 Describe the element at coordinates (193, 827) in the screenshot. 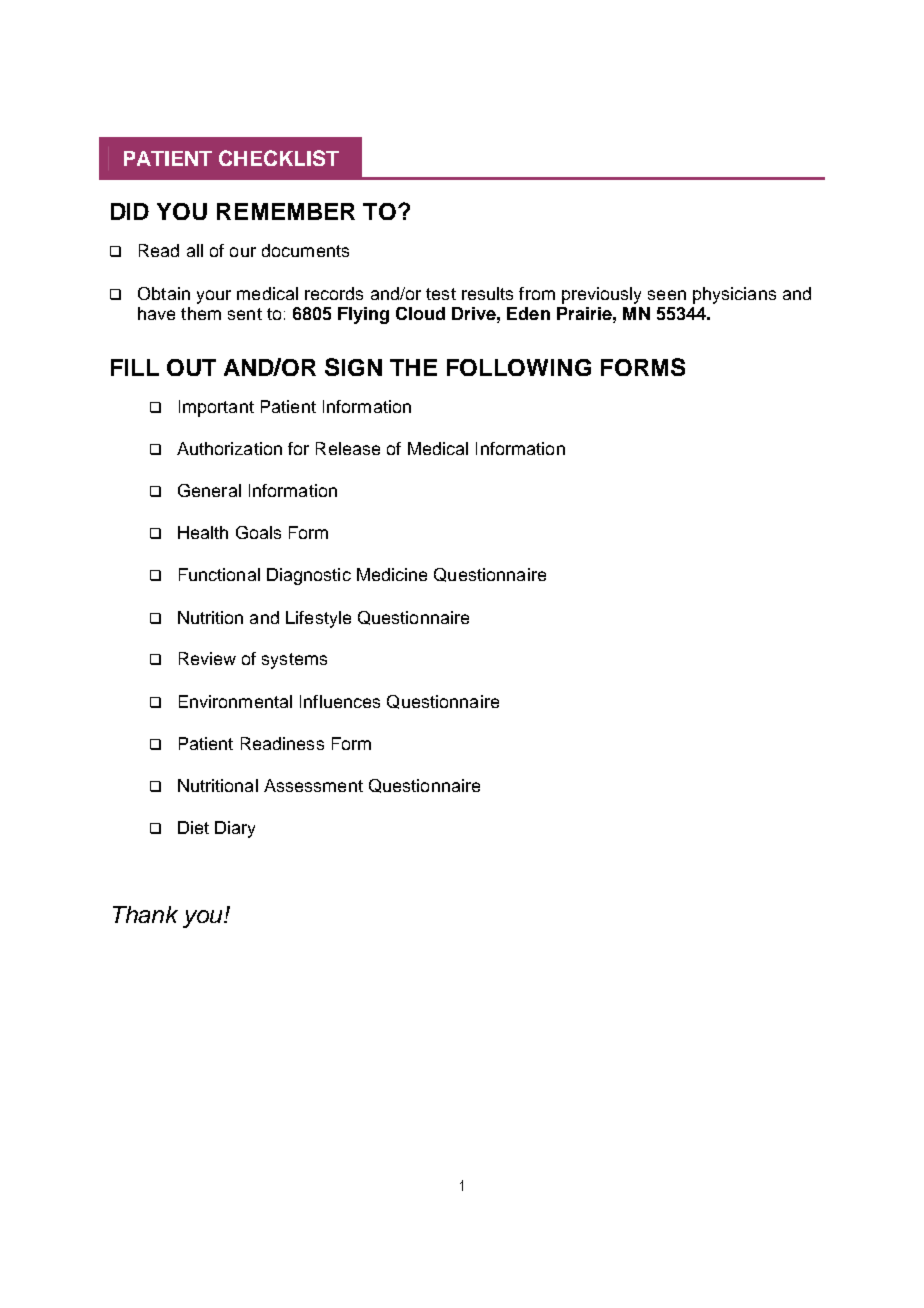

I see `Diet` at that location.
